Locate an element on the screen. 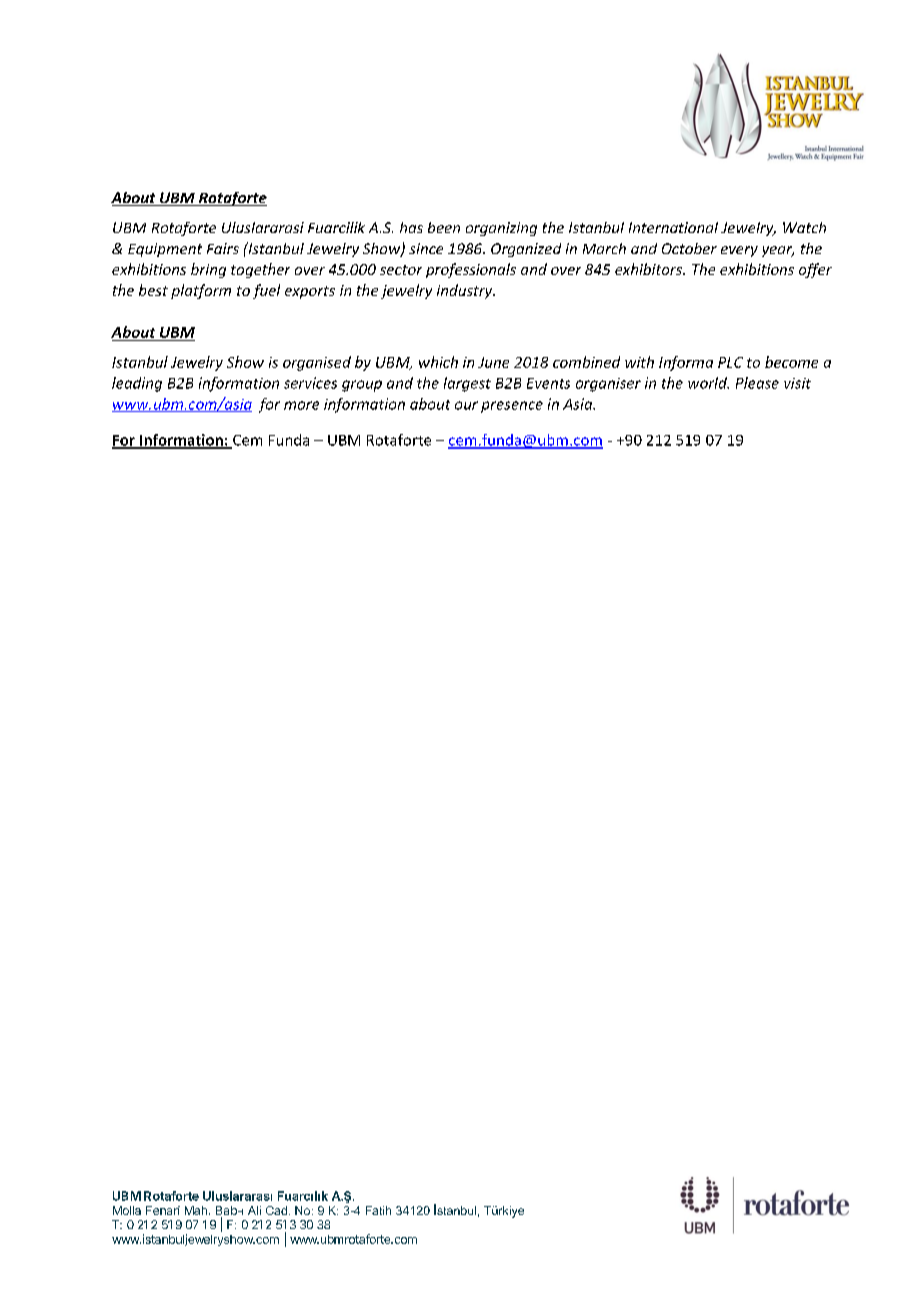 Image resolution: width=924 pixels, height=1307 pixels. Please is located at coordinates (757, 383).
